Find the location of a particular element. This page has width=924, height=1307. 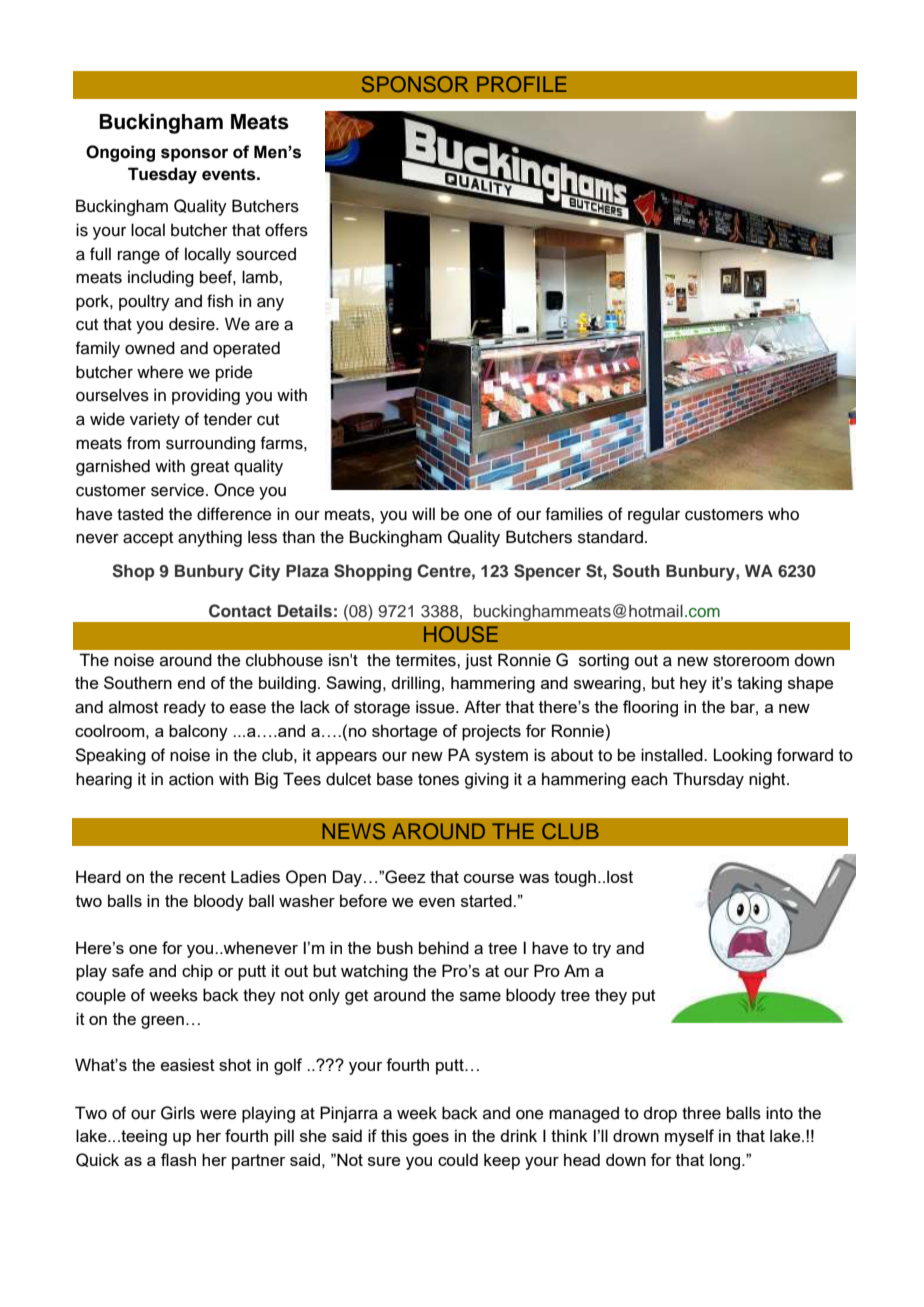

PROFILE is located at coordinates (521, 84).
